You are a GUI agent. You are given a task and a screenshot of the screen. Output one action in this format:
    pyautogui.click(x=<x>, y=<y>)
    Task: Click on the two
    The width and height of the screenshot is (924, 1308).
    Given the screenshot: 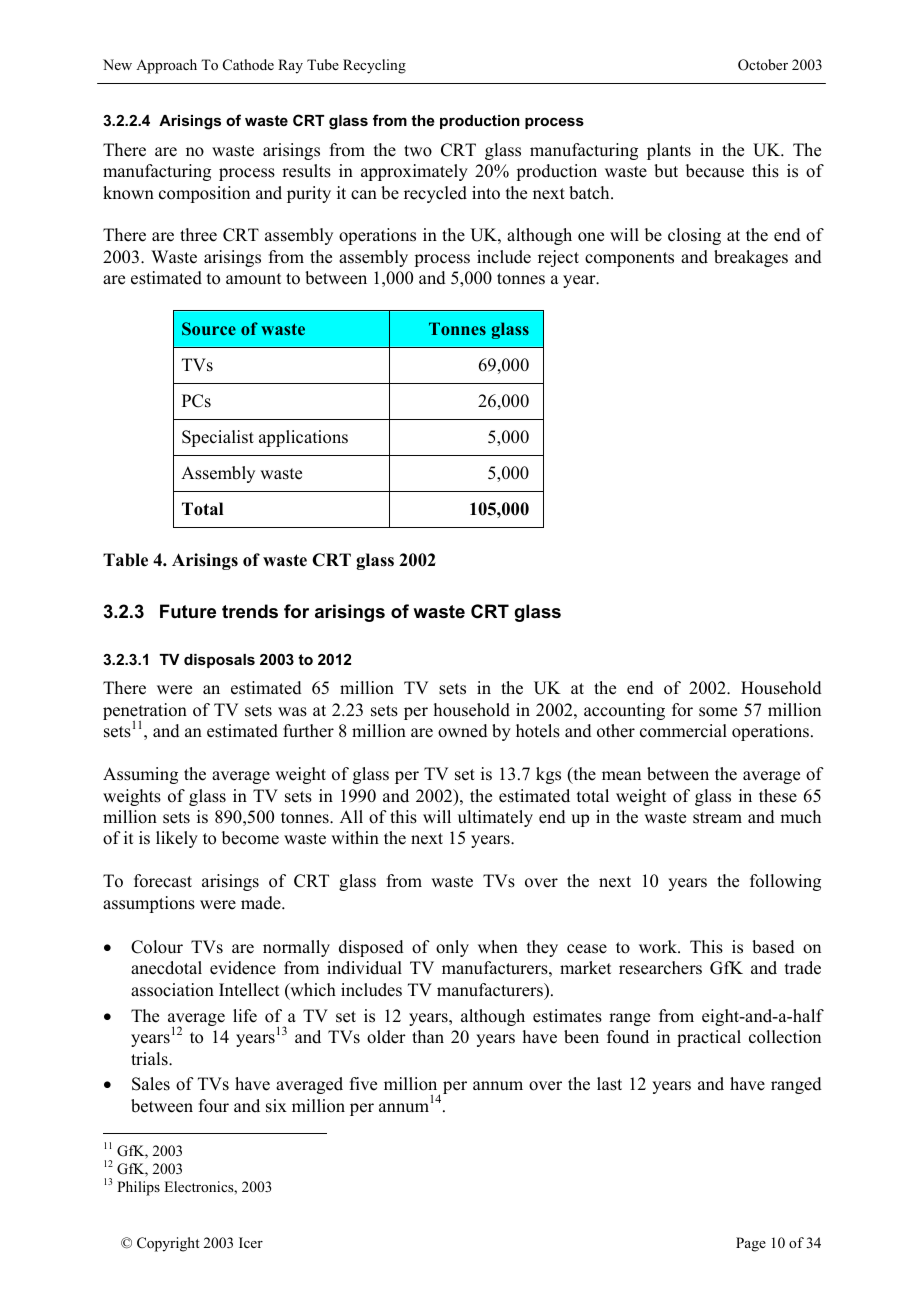 What is the action you would take?
    pyautogui.click(x=418, y=151)
